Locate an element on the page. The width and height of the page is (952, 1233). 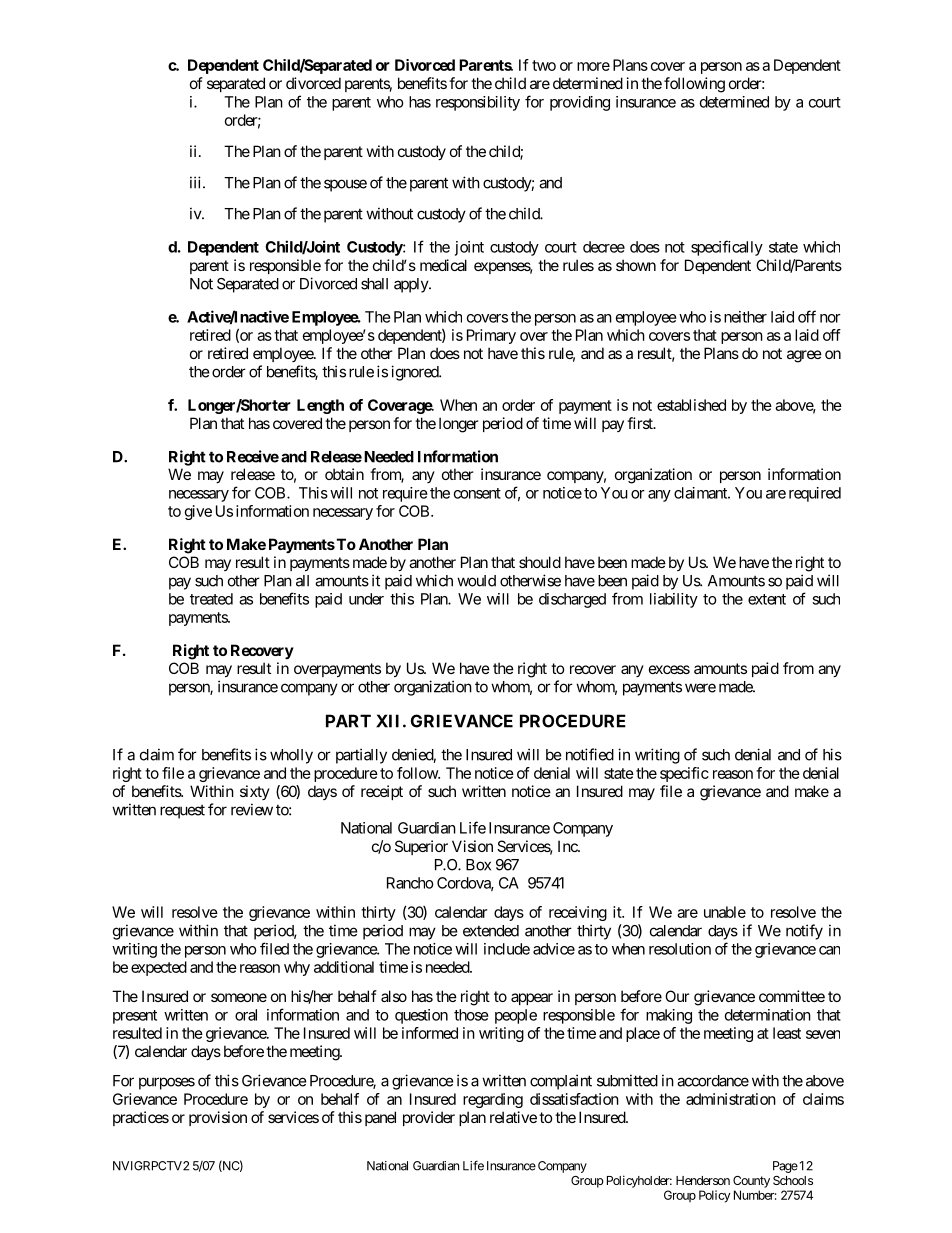
responsibility is located at coordinates (478, 103).
